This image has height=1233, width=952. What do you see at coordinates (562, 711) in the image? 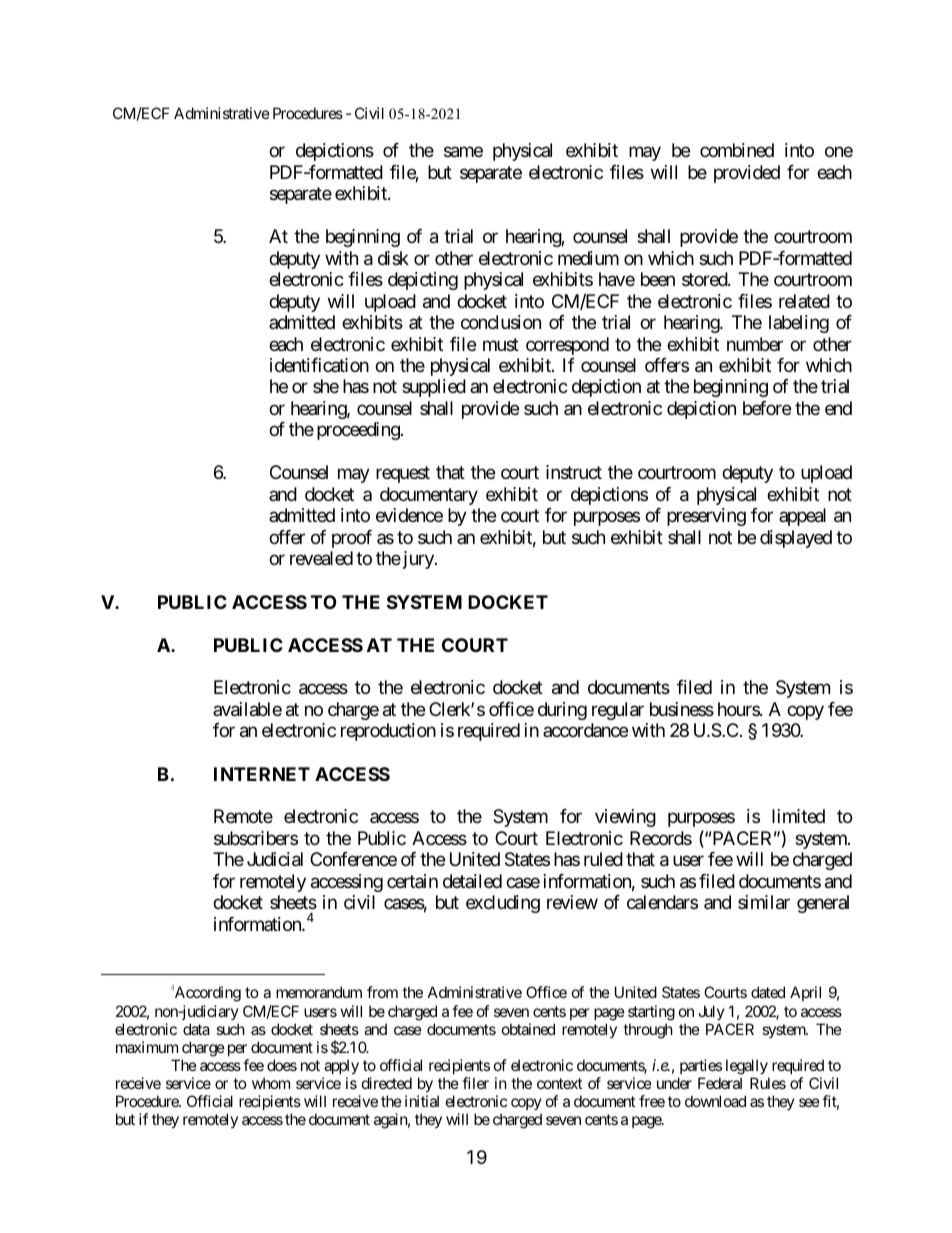
I see `during` at bounding box center [562, 711].
